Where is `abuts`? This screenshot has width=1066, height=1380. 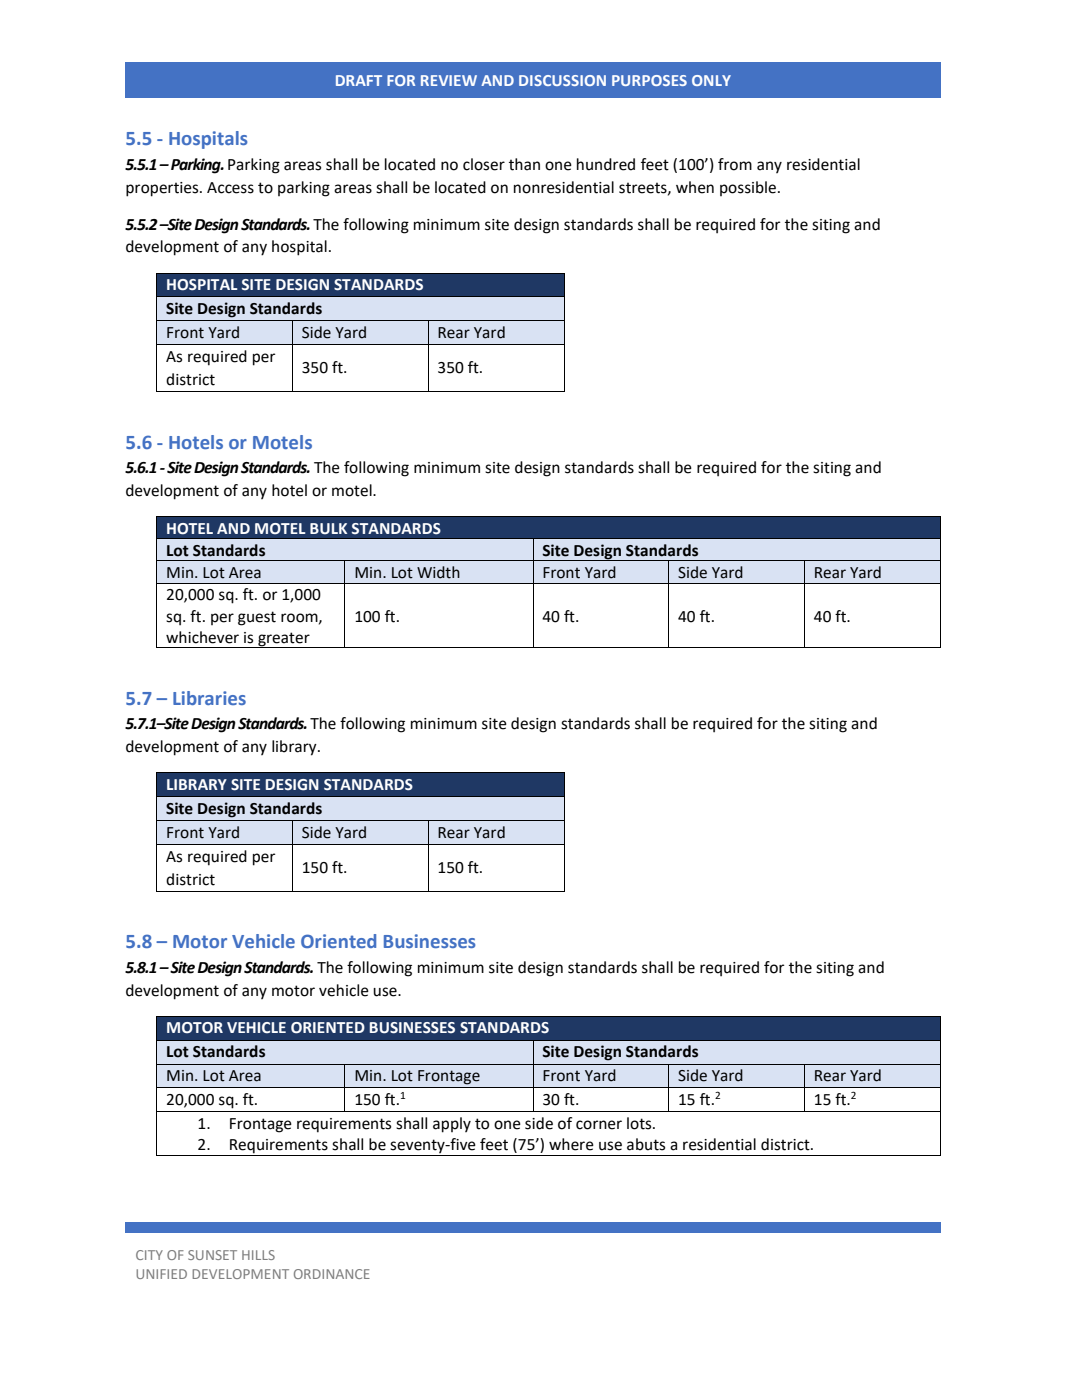
abuts is located at coordinates (646, 1144).
